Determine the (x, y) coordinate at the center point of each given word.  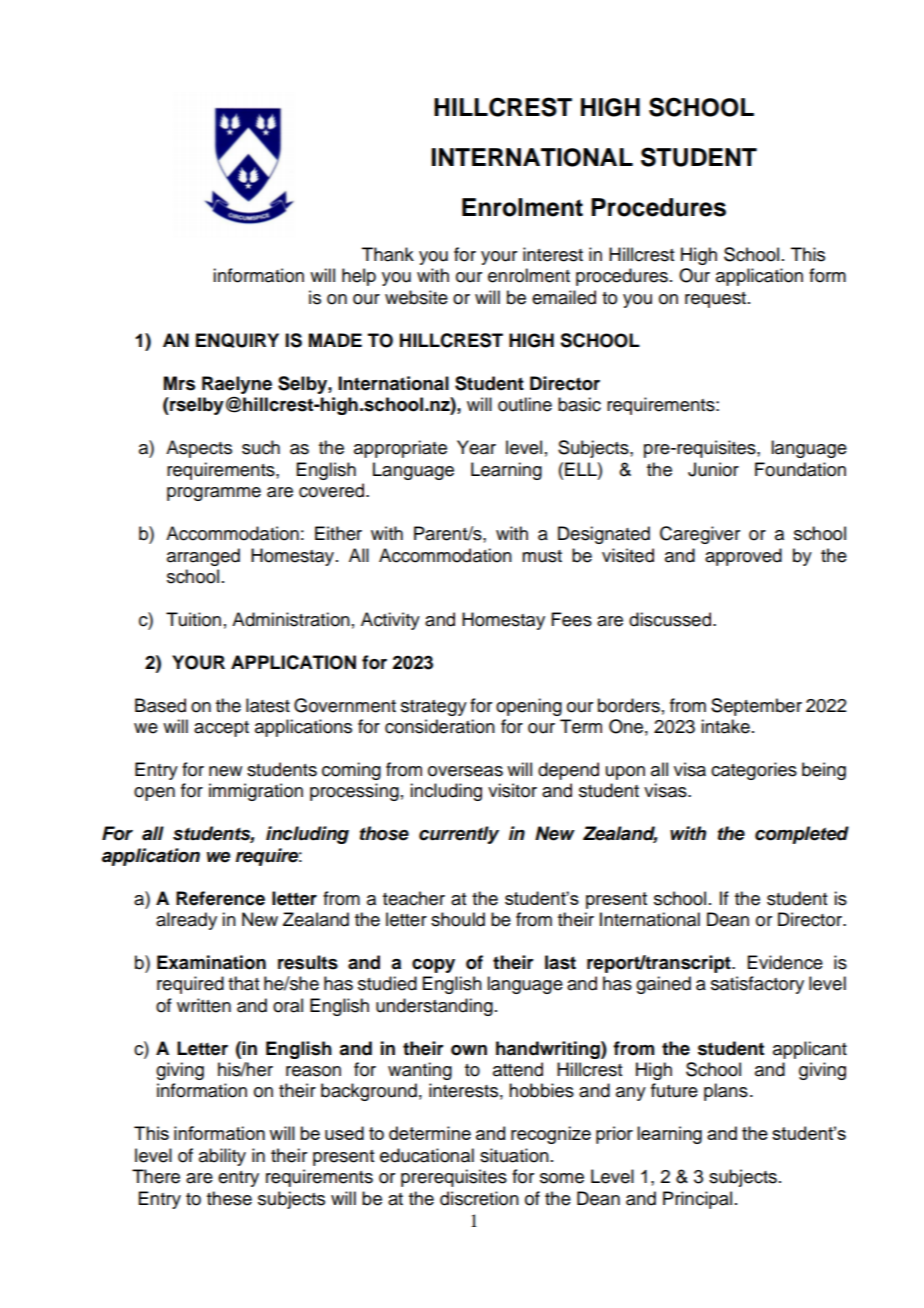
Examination (211, 962)
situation (514, 1155)
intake (725, 726)
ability (222, 1157)
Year (476, 447)
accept (221, 729)
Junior (713, 469)
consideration (440, 726)
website (416, 297)
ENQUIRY (237, 340)
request (717, 300)
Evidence (785, 962)
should (458, 919)
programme (214, 494)
